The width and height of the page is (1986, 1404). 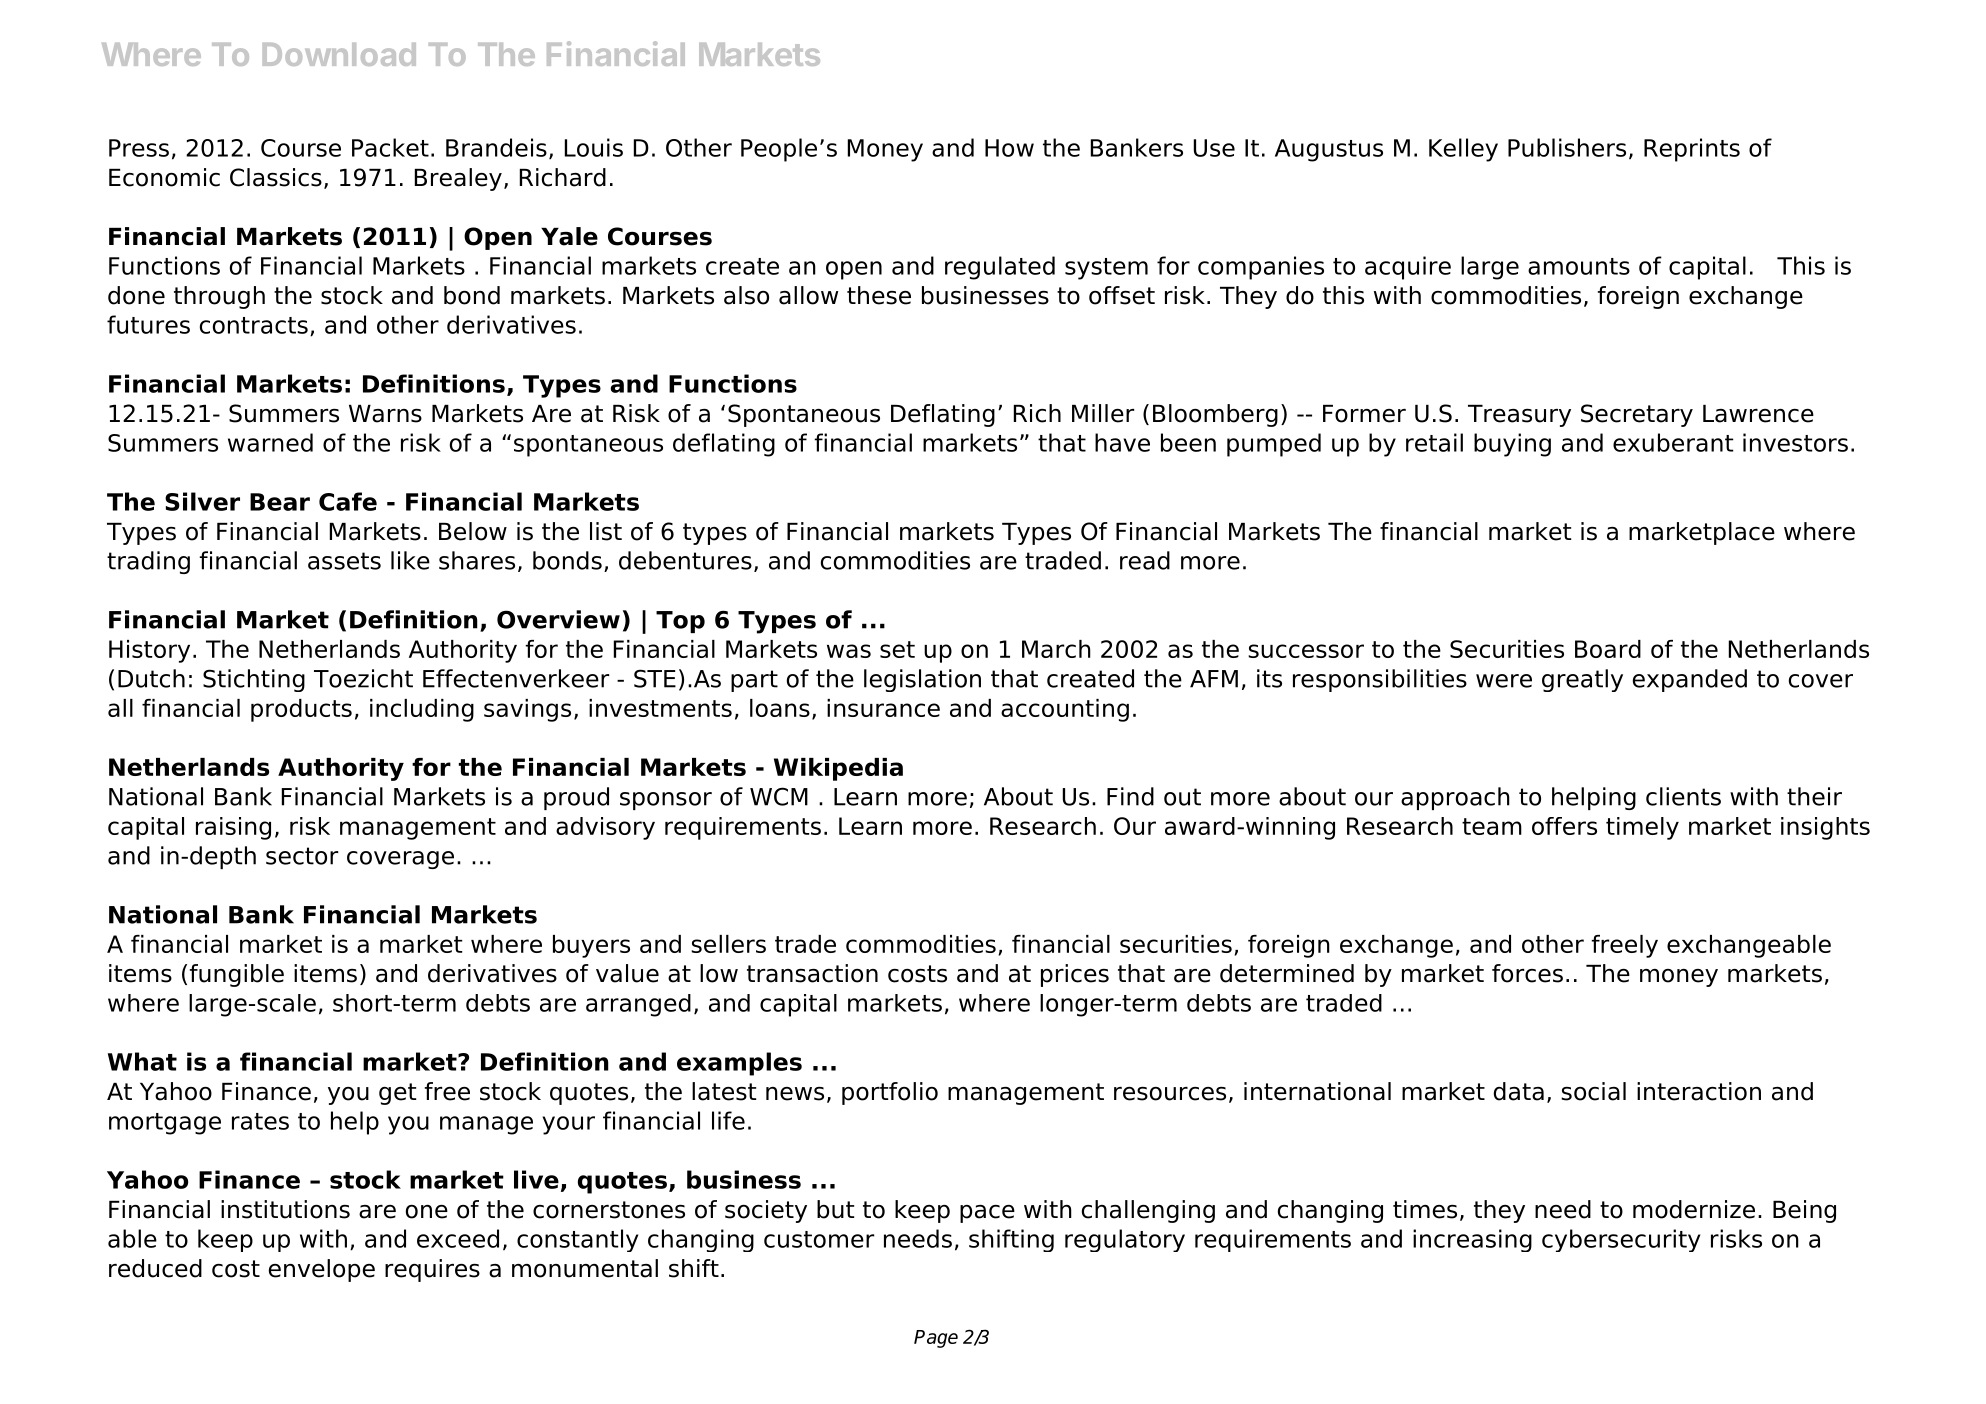 I want to click on requires, so click(x=432, y=1270).
